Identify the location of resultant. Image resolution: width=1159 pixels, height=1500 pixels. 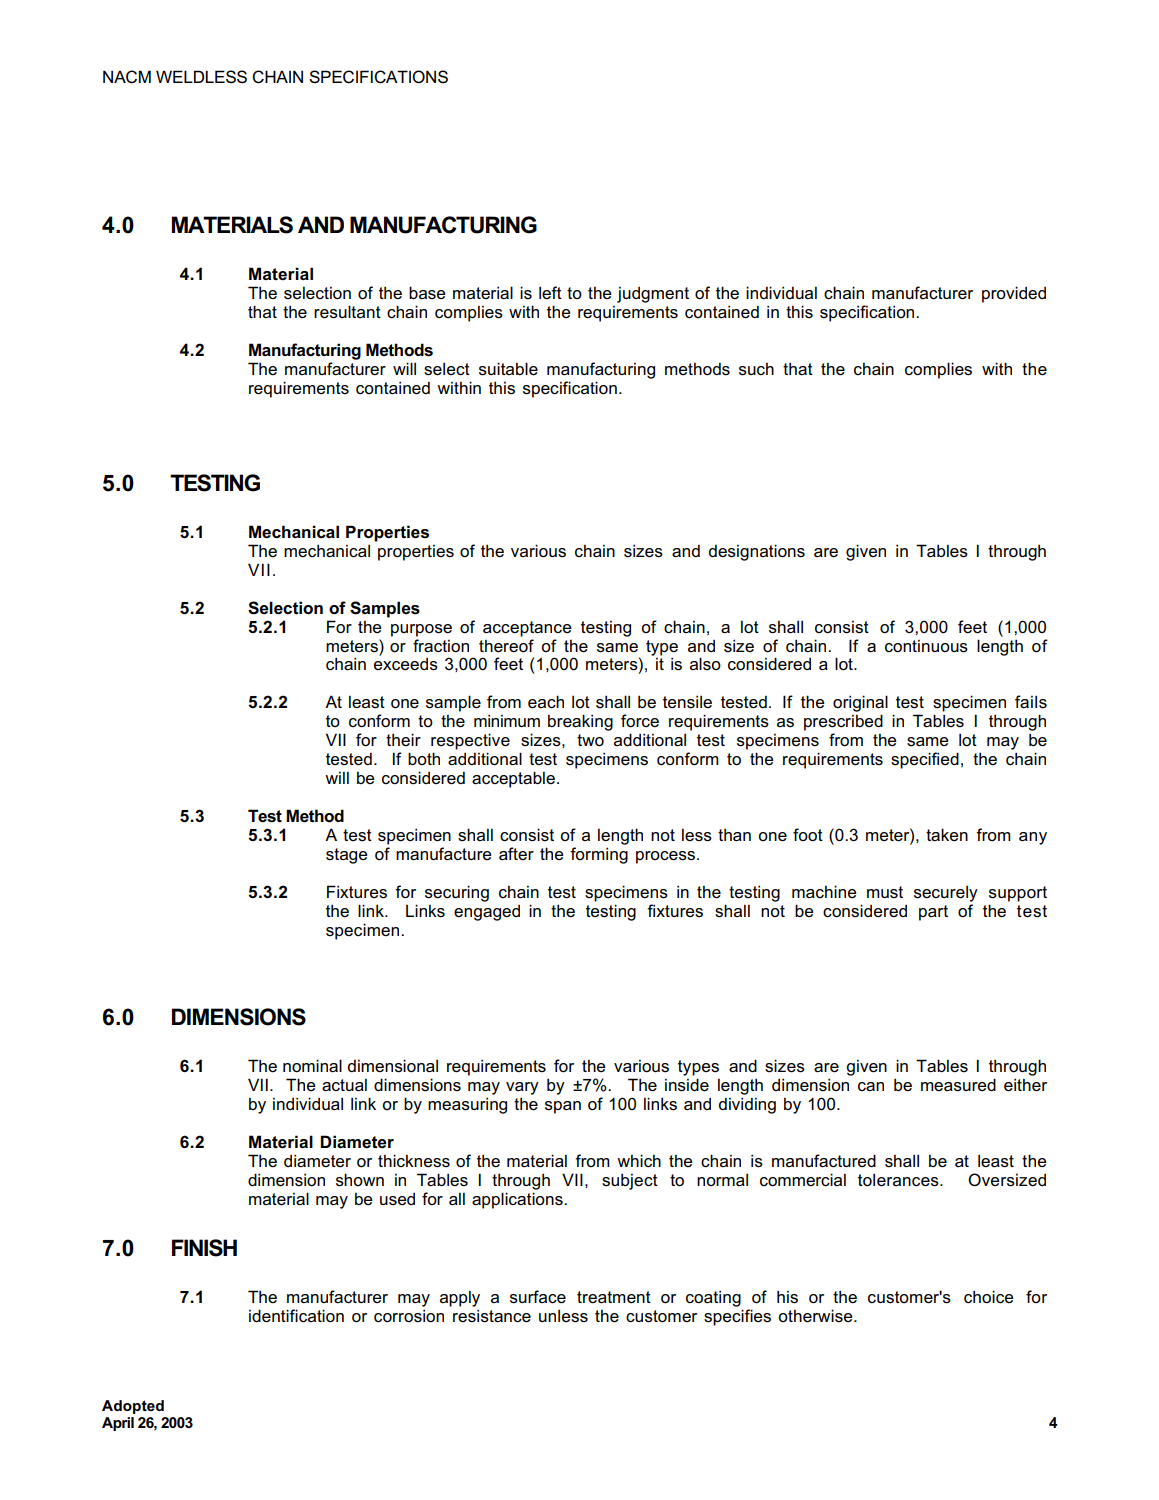
(347, 312).
